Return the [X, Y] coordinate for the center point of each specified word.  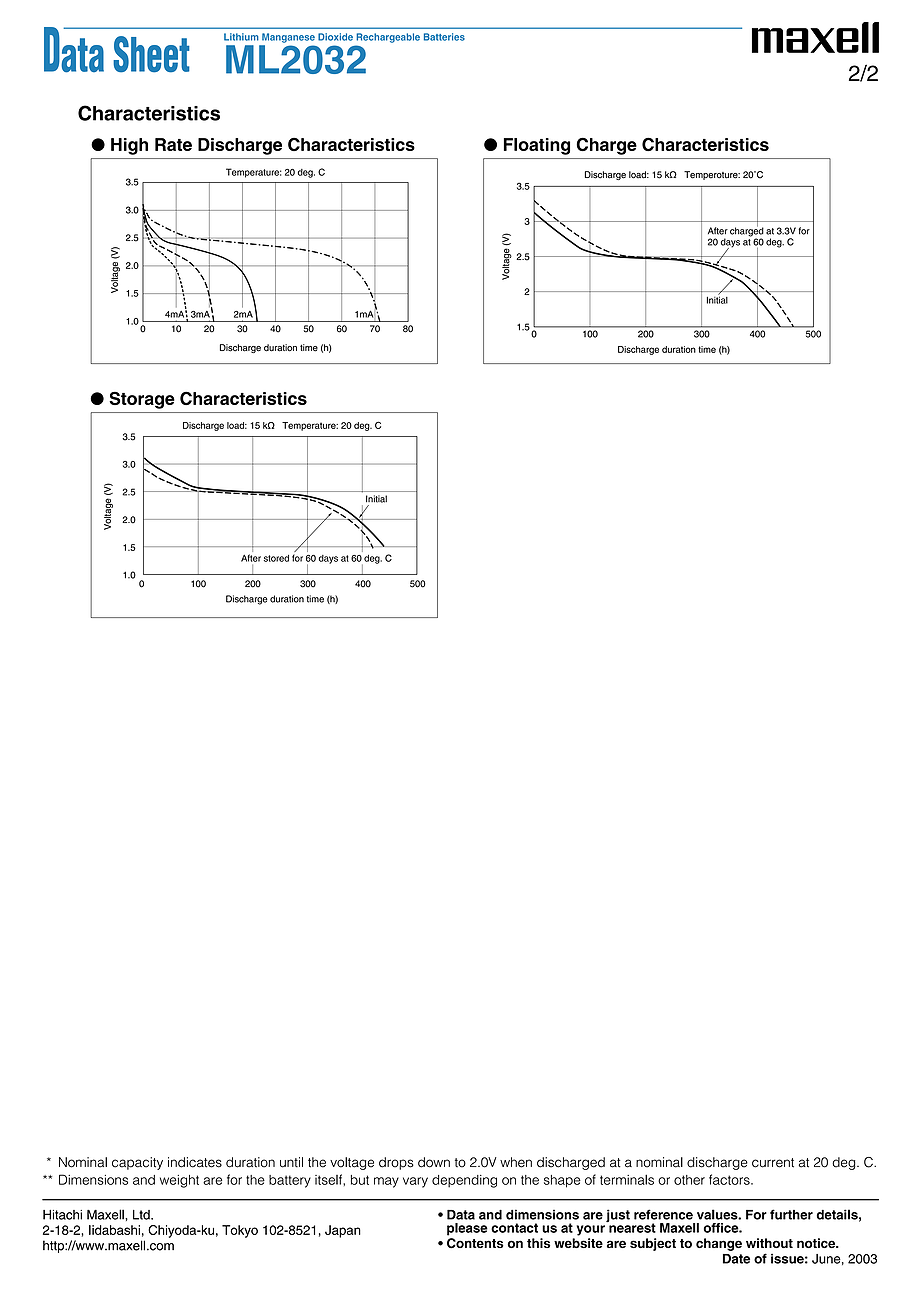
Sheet [151, 54]
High [129, 146]
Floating [537, 146]
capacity [137, 1163]
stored [276, 558]
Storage [142, 400]
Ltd [142, 1215]
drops [396, 1163]
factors [730, 1179]
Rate [173, 144]
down [434, 1162]
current [773, 1163]
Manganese [288, 38]
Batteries [444, 37]
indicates [195, 1162]
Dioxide [335, 37]
